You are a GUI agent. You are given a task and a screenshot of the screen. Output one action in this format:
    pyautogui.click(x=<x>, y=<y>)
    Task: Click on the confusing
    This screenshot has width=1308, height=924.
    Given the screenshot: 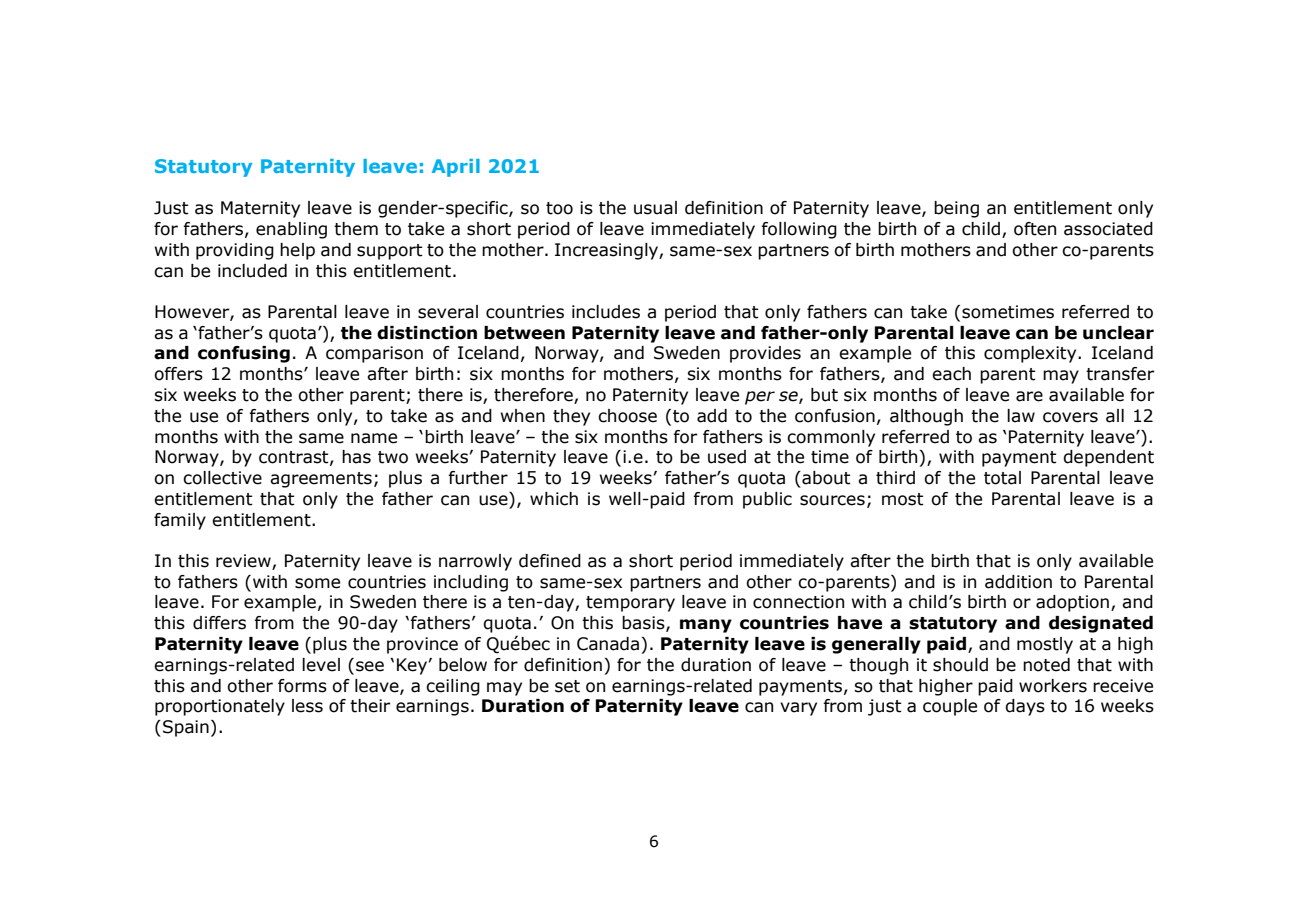 What is the action you would take?
    pyautogui.click(x=244, y=354)
